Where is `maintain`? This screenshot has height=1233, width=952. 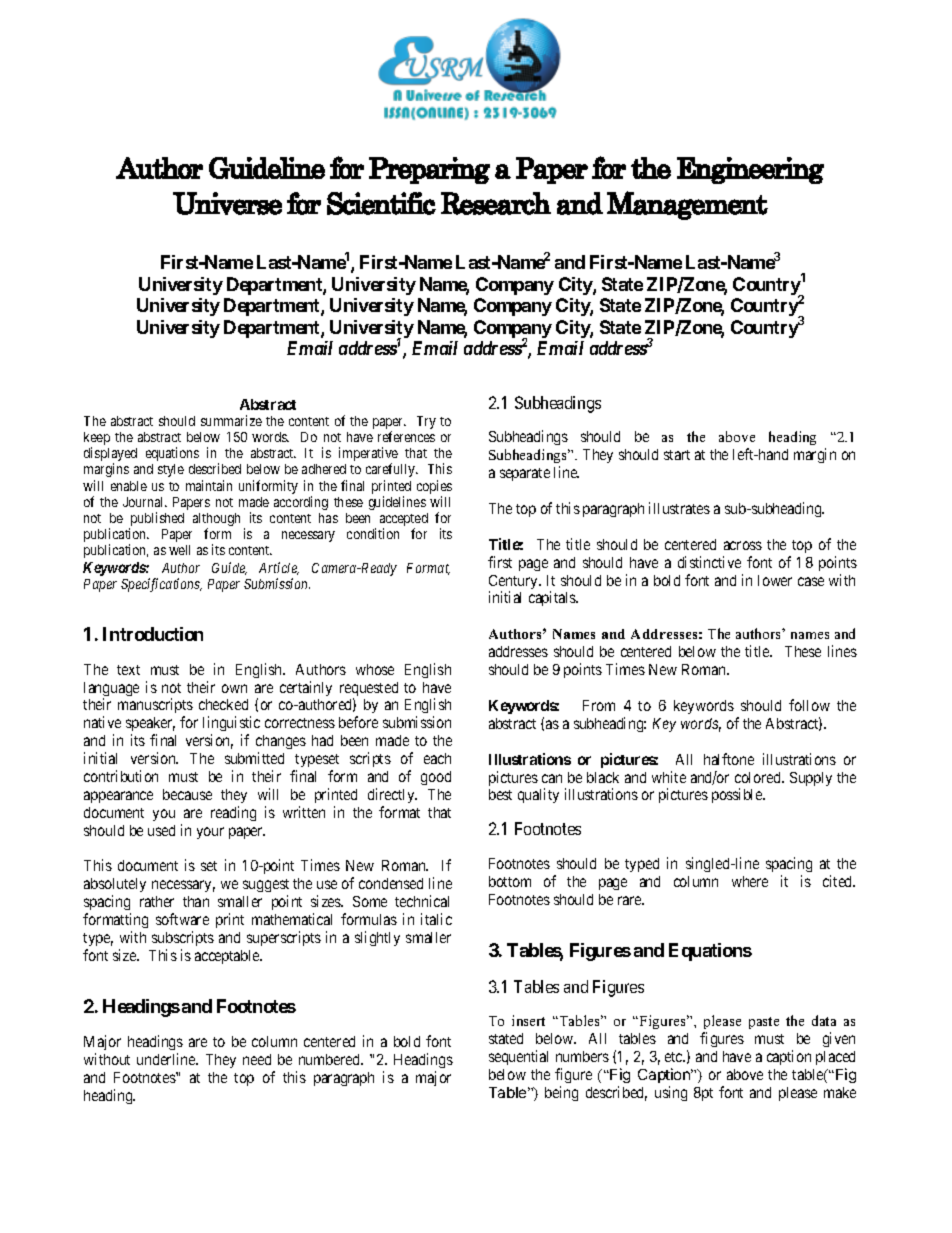
maintain is located at coordinates (209, 485).
